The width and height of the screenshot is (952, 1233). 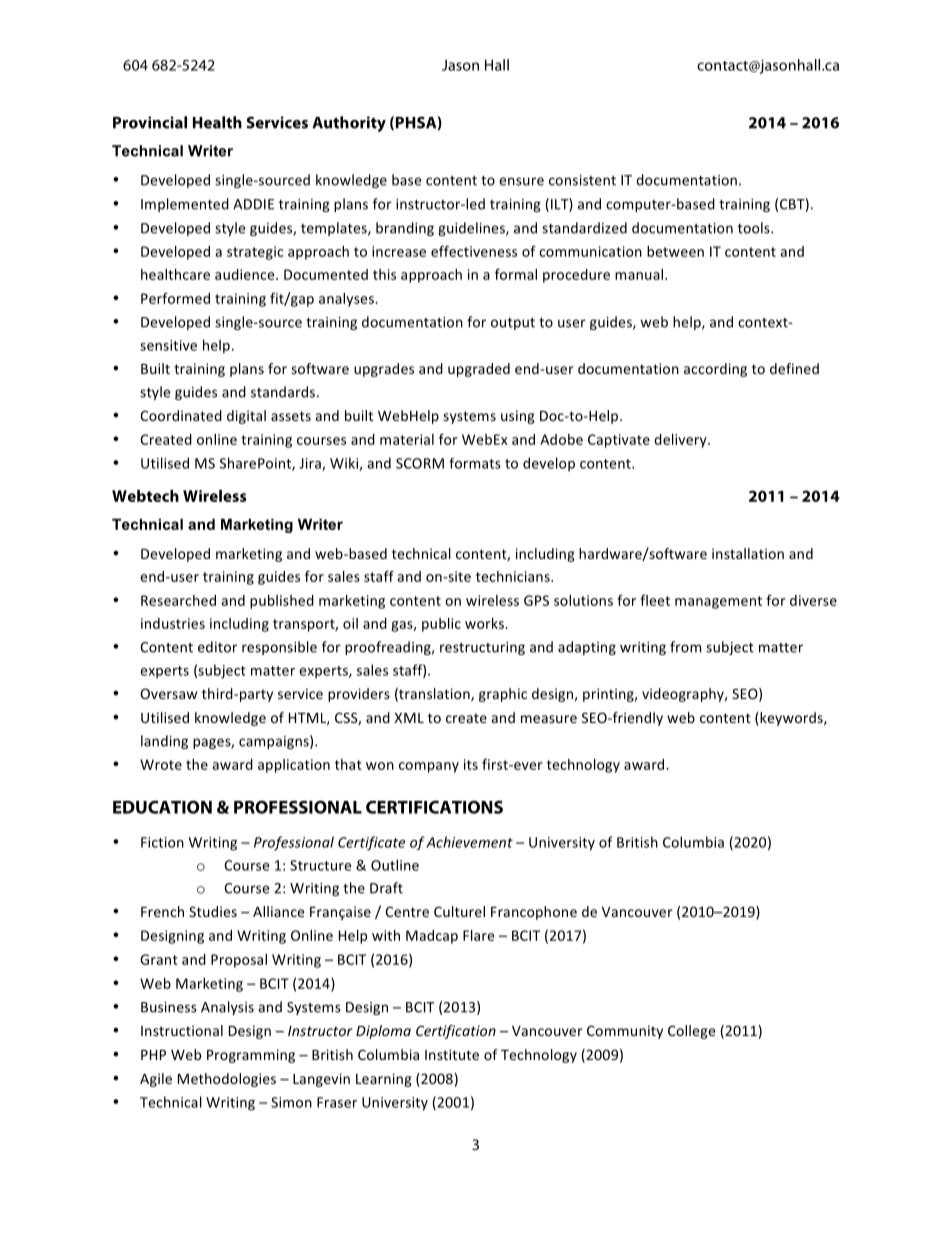 I want to click on Institute, so click(x=452, y=1054).
